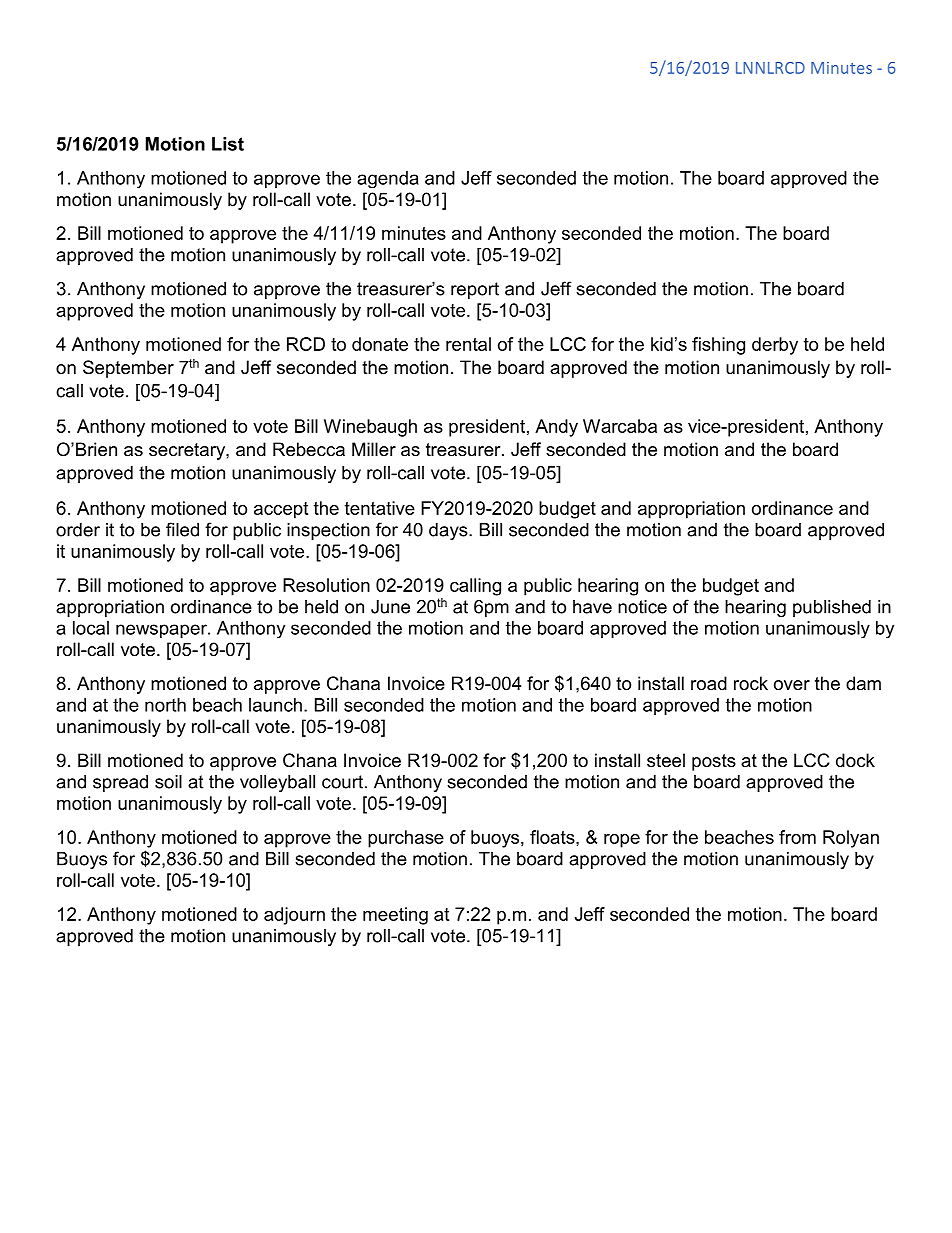 The width and height of the document is (952, 1233). Describe the element at coordinates (468, 344) in the document. I see `rental` at that location.
